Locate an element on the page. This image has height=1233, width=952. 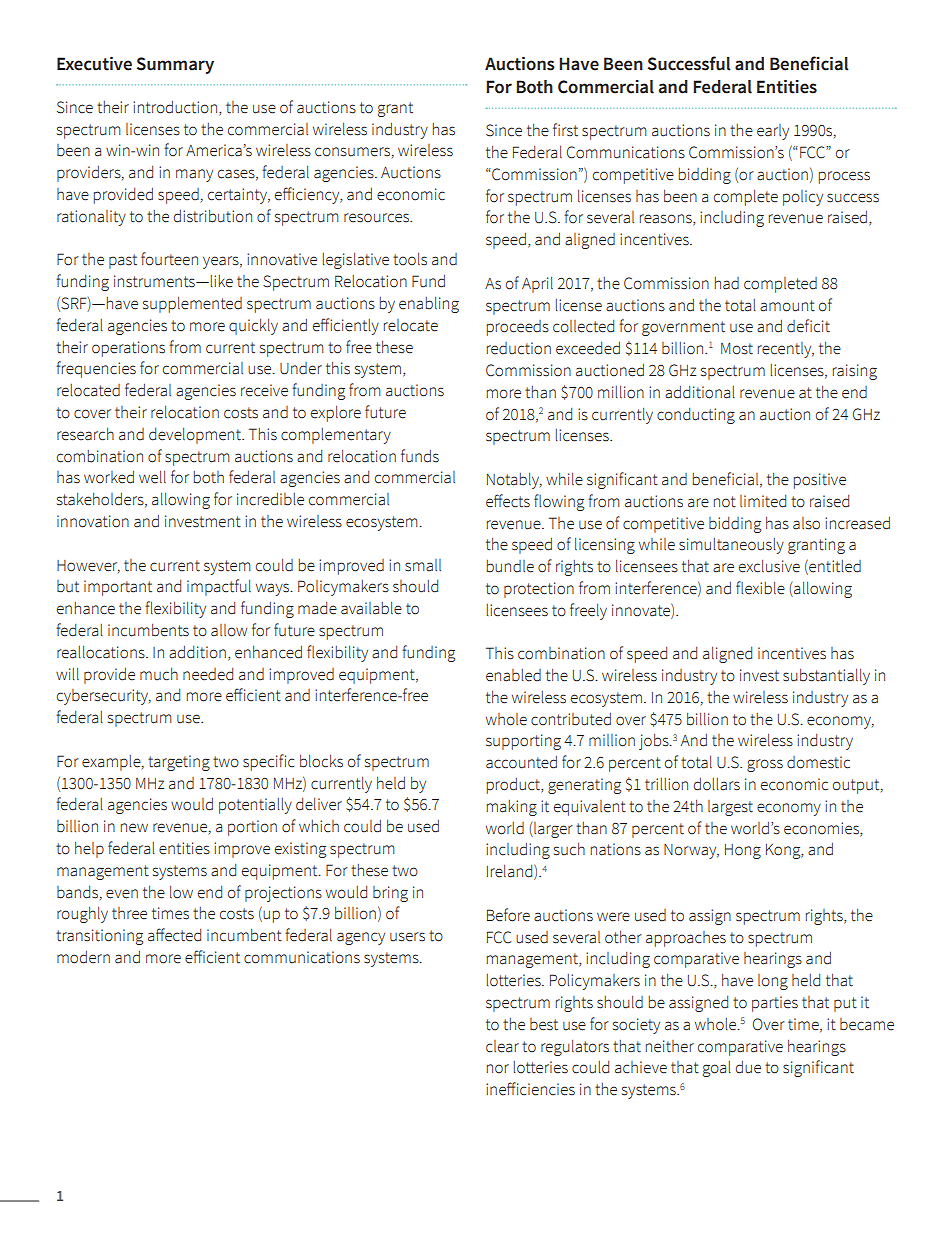
proceeds is located at coordinates (518, 328).
